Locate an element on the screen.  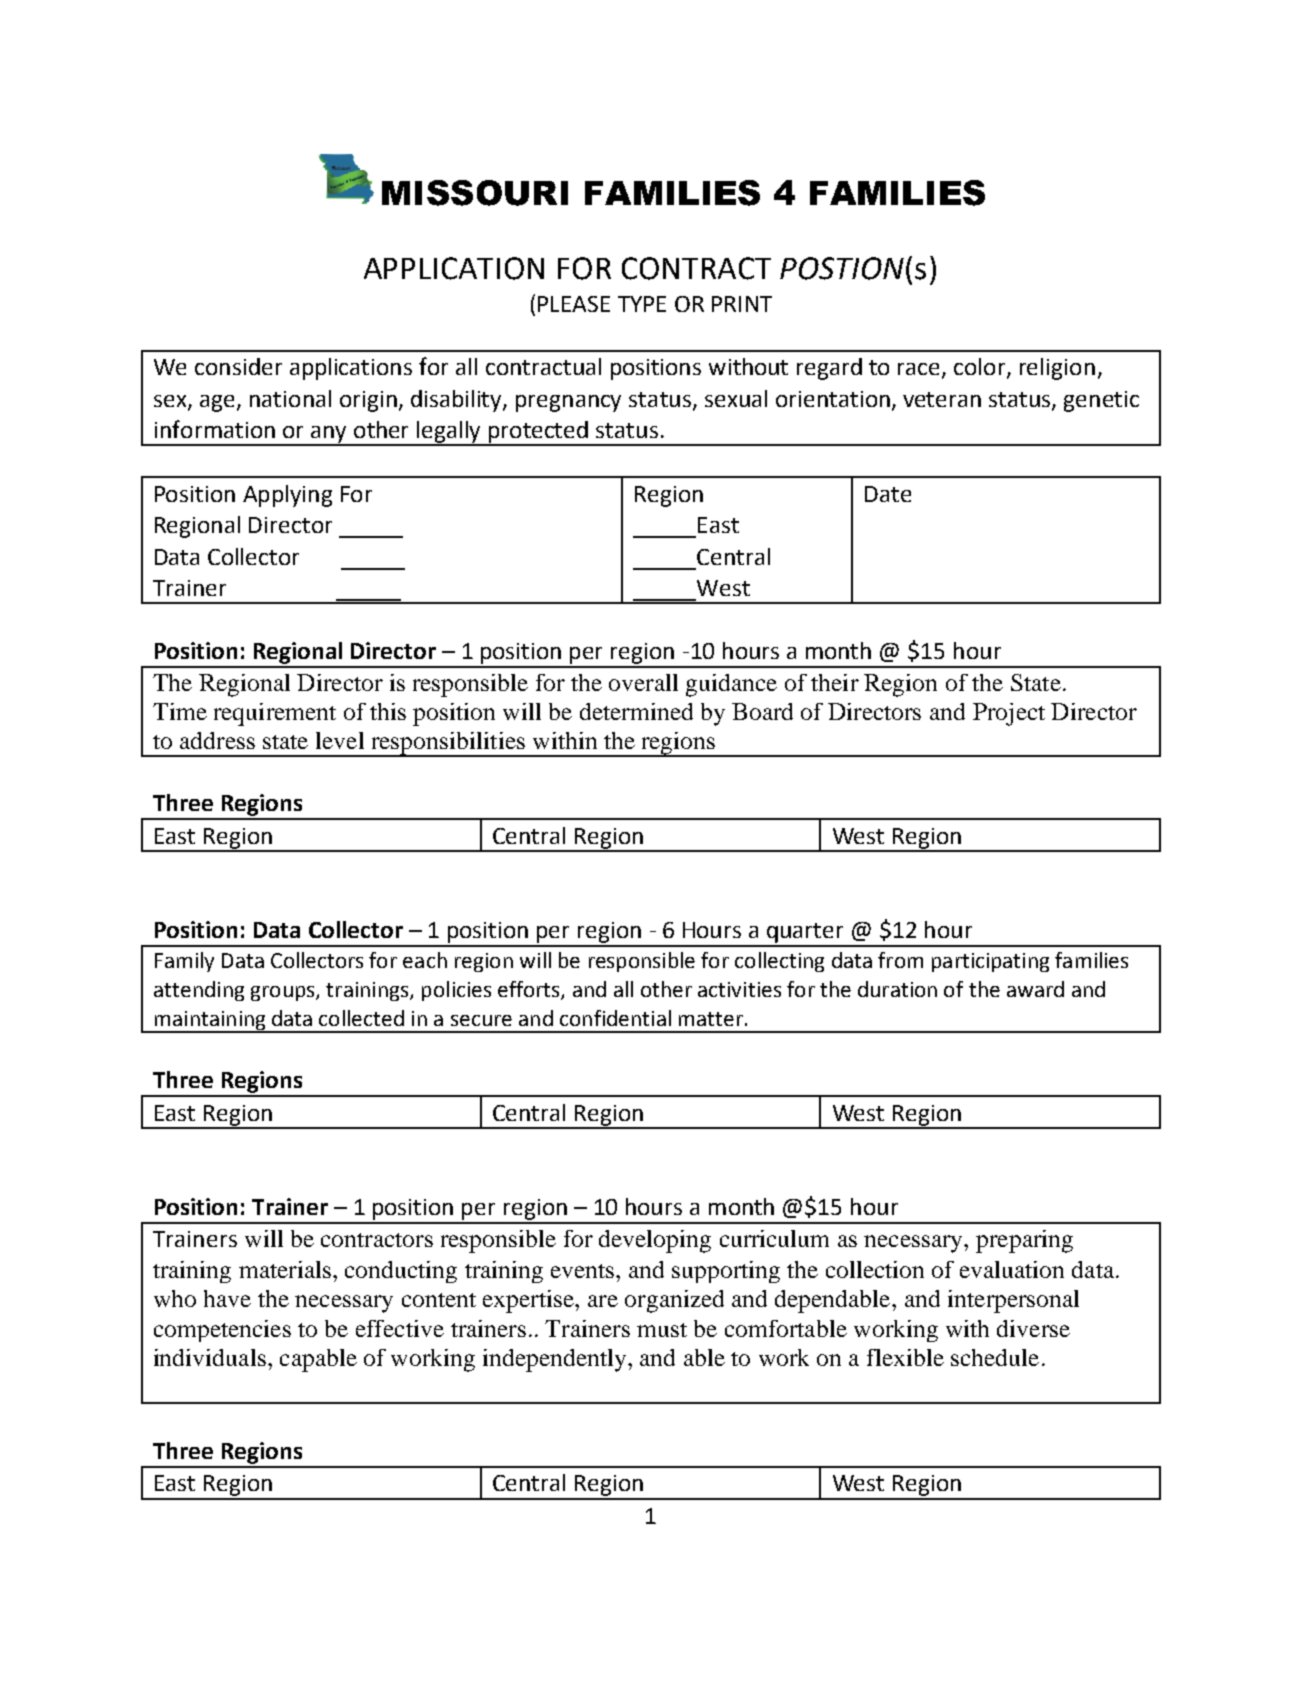
Date is located at coordinates (888, 494).
